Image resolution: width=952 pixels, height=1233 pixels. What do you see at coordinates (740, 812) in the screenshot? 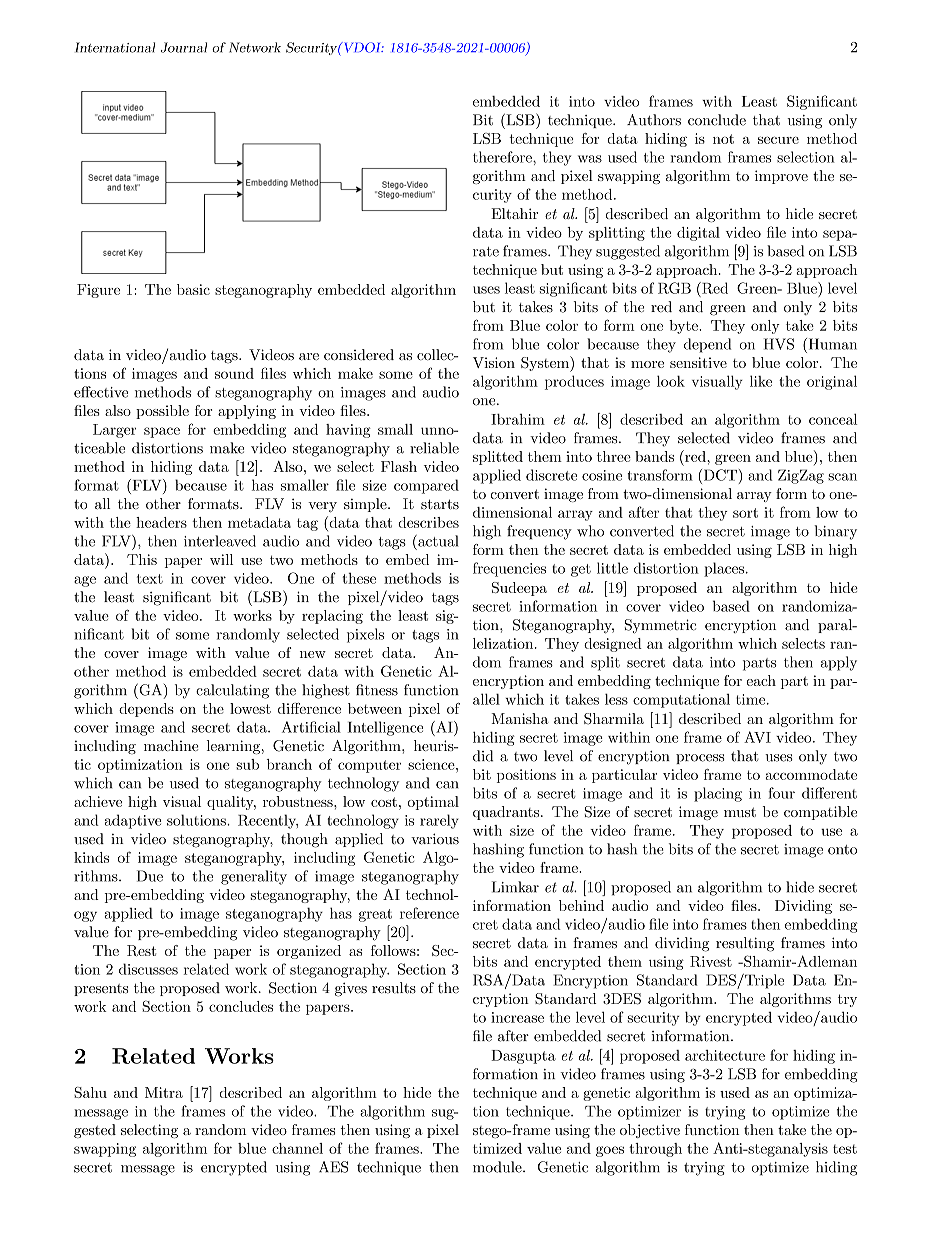
I see `must` at bounding box center [740, 812].
